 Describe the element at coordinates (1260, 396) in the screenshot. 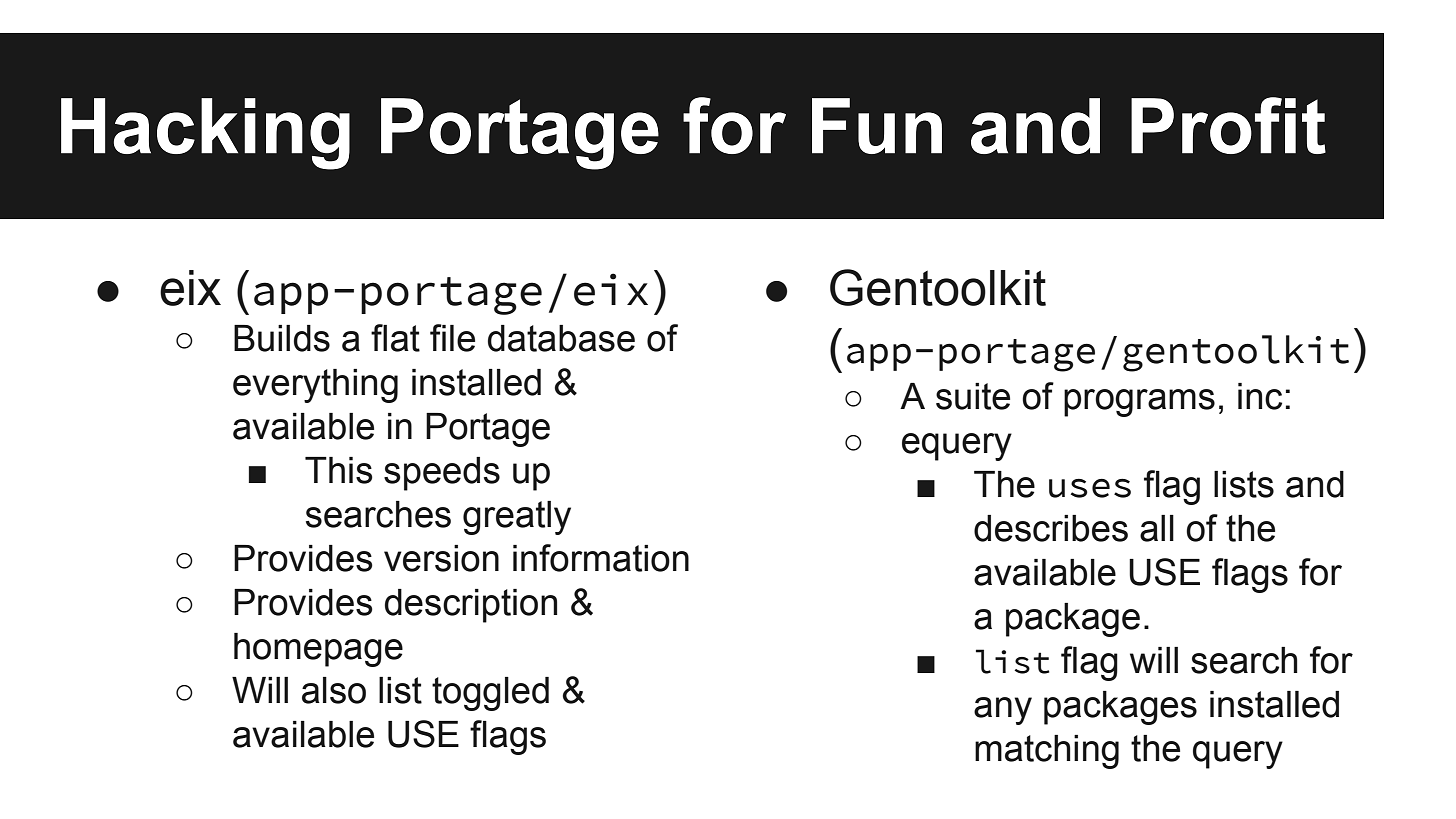

I see `inc` at that location.
